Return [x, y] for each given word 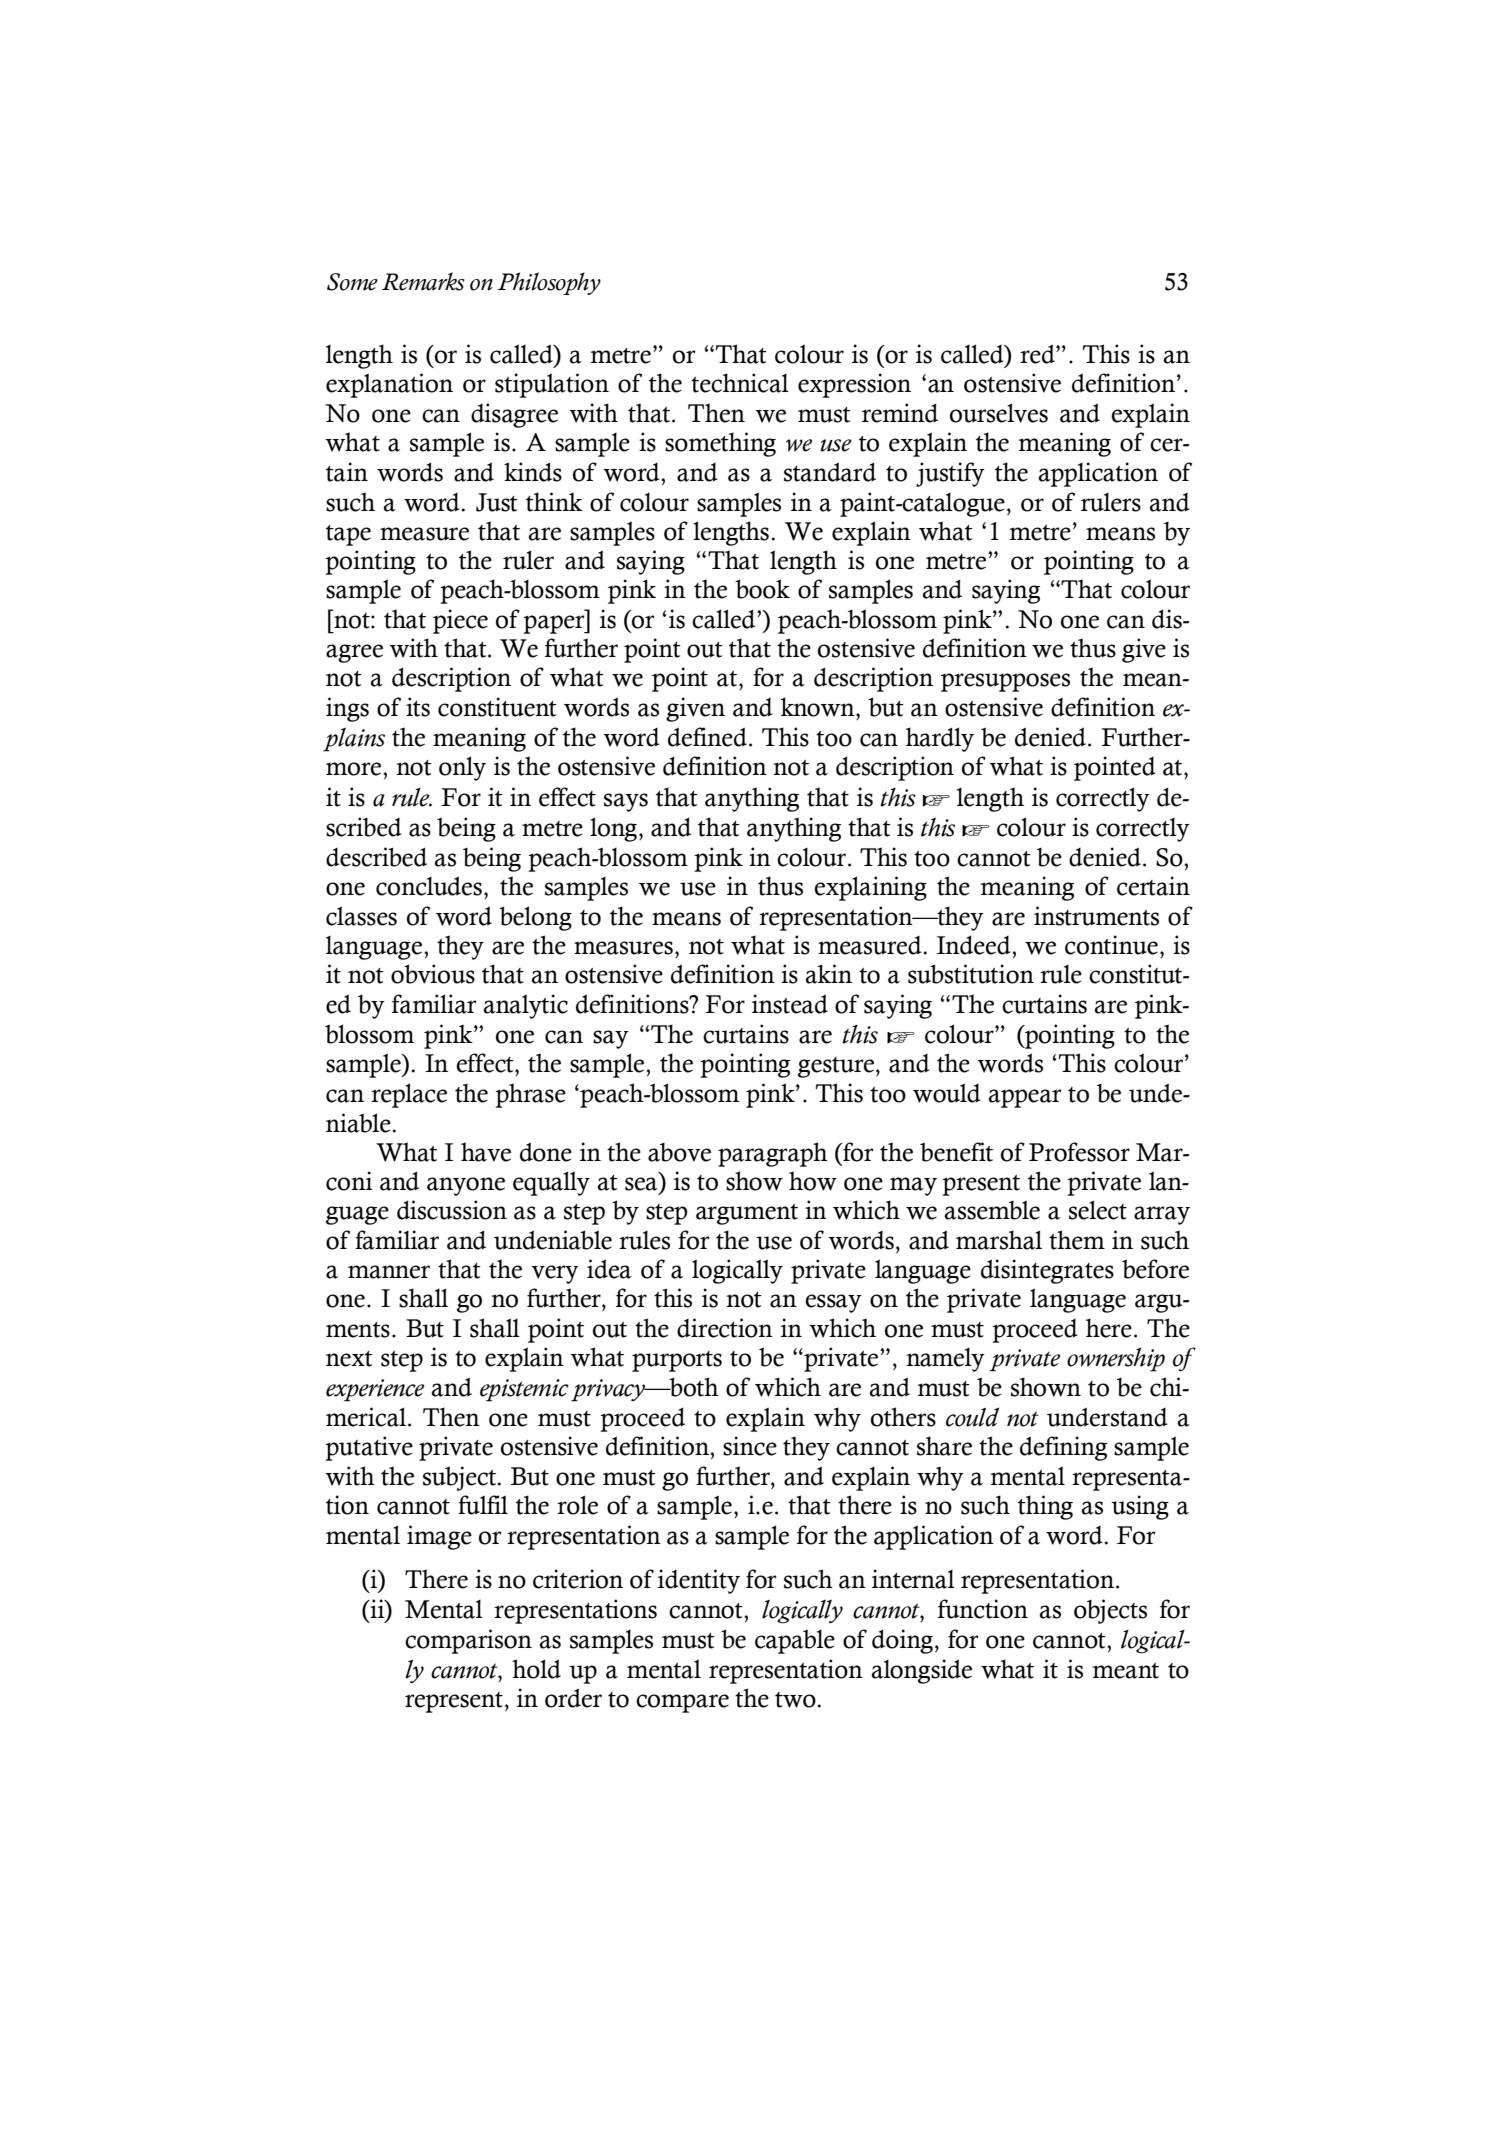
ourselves [999, 413]
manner [389, 1272]
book [762, 589]
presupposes [1005, 682]
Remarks [423, 281]
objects [1110, 1611]
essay [833, 1303]
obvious [433, 974]
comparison [468, 1641]
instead [790, 1004]
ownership [1116, 1359]
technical [740, 383]
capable [795, 1641]
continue [1111, 945]
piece [460, 621]
